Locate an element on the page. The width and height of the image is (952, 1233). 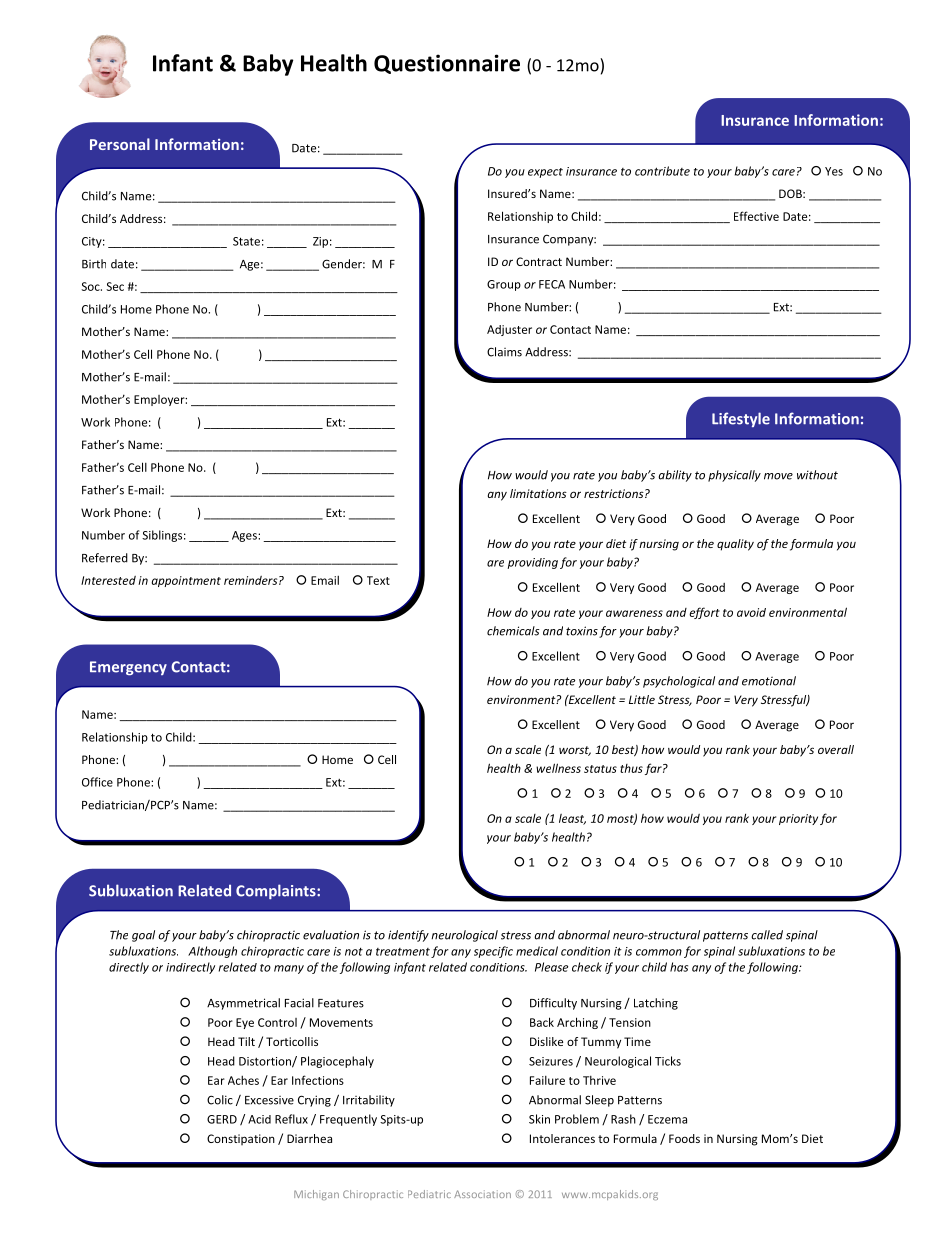
specific is located at coordinates (493, 952).
